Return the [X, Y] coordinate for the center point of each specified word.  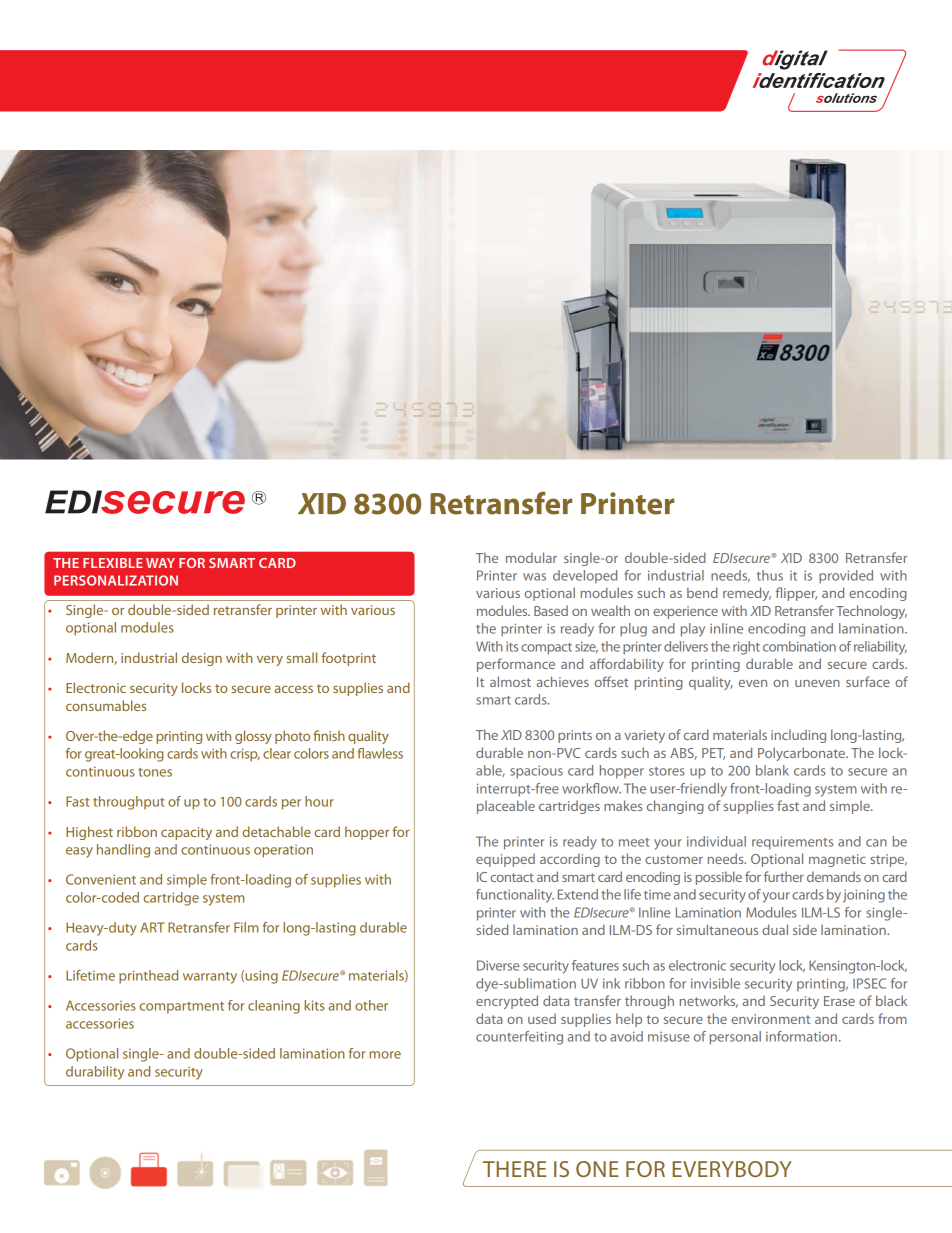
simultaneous [717, 929]
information [801, 1036]
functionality [515, 896]
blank [772, 770]
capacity [186, 833]
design [202, 659]
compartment [182, 1008]
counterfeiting [519, 1038]
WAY [160, 563]
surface [868, 681]
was [534, 577]
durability [95, 1073]
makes [623, 805]
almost [510, 681]
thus [770, 575]
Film [246, 927]
